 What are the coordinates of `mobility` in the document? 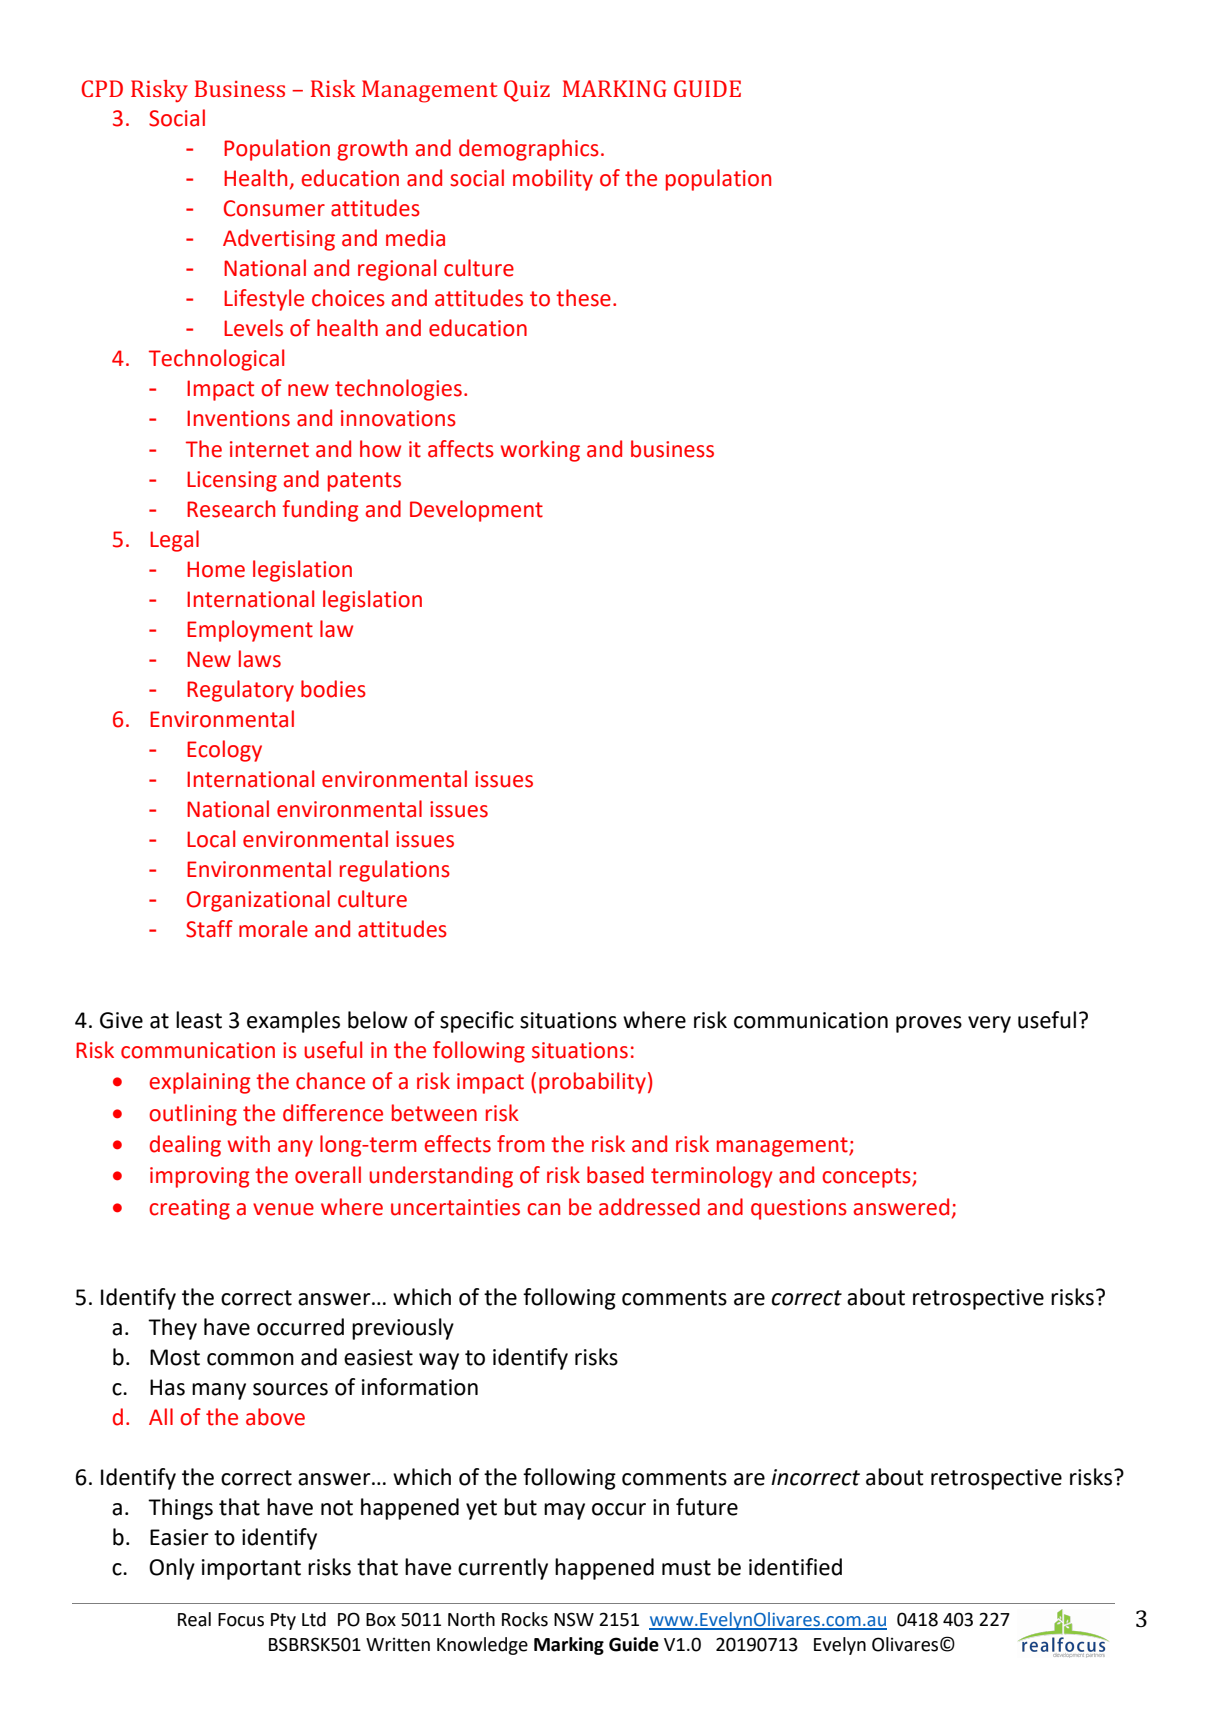 It's located at (553, 180).
